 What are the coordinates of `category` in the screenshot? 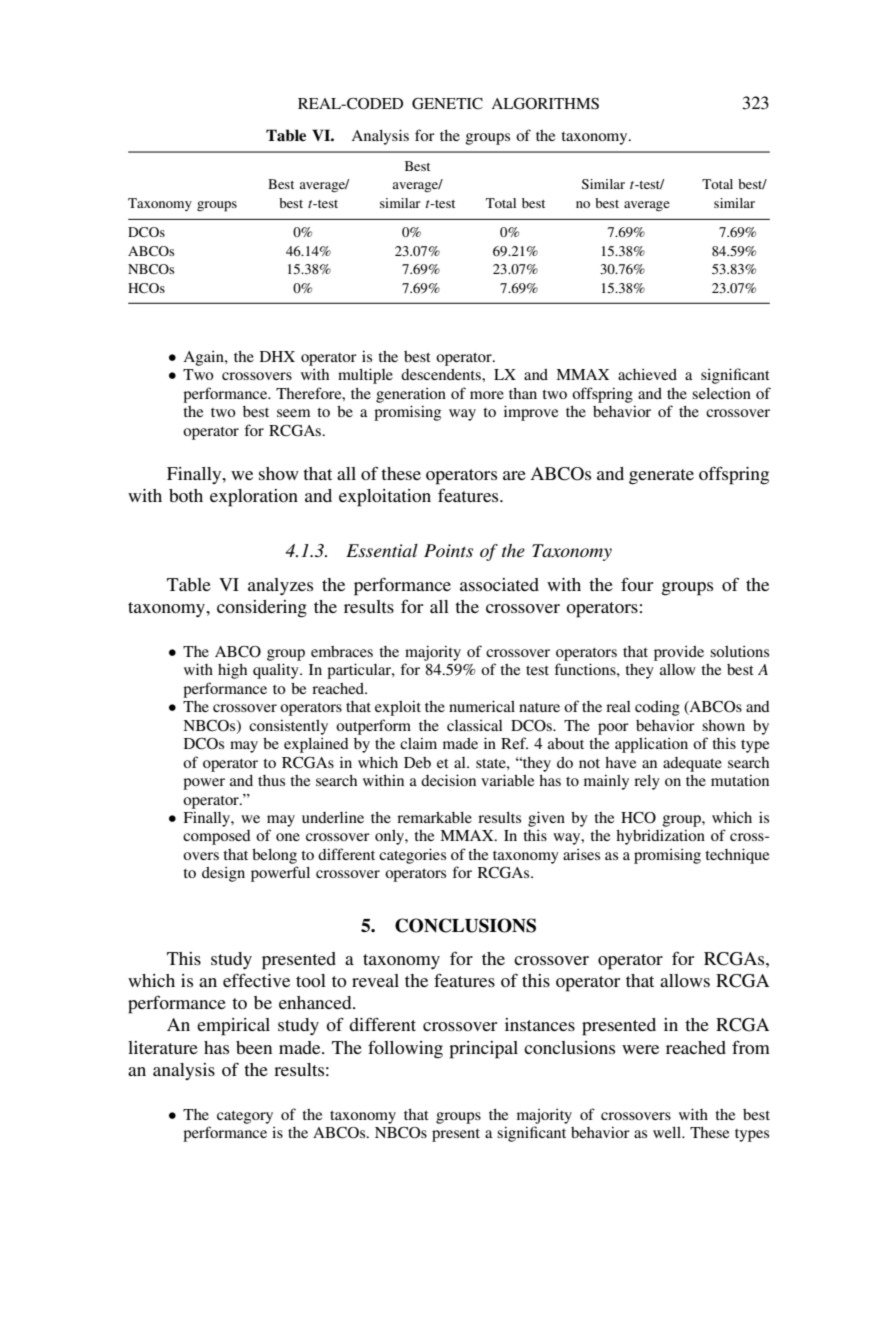 It's located at (245, 1117).
